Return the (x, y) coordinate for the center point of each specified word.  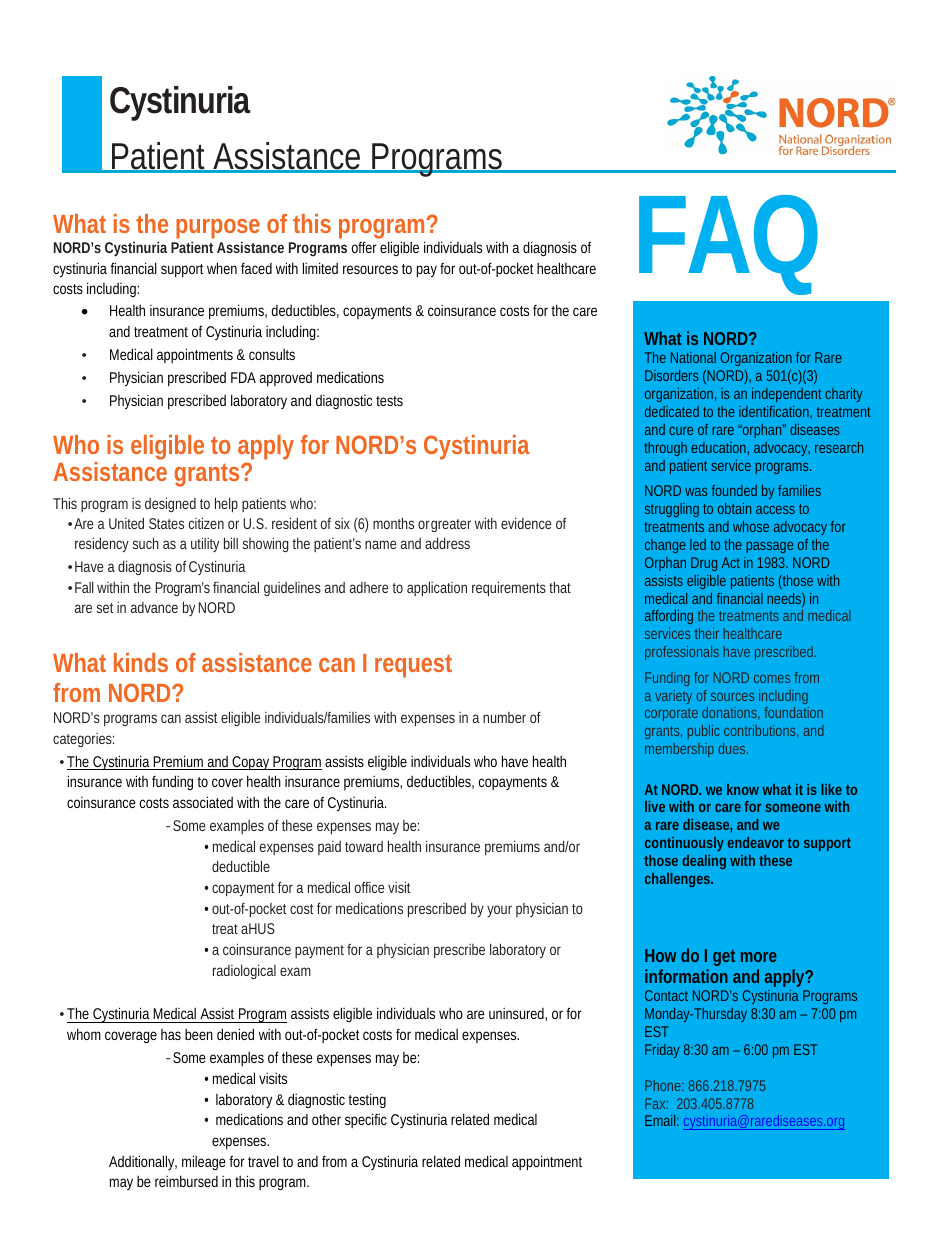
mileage (204, 1162)
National (693, 357)
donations (730, 713)
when (222, 268)
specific (366, 1120)
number (504, 717)
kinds (141, 662)
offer (364, 247)
